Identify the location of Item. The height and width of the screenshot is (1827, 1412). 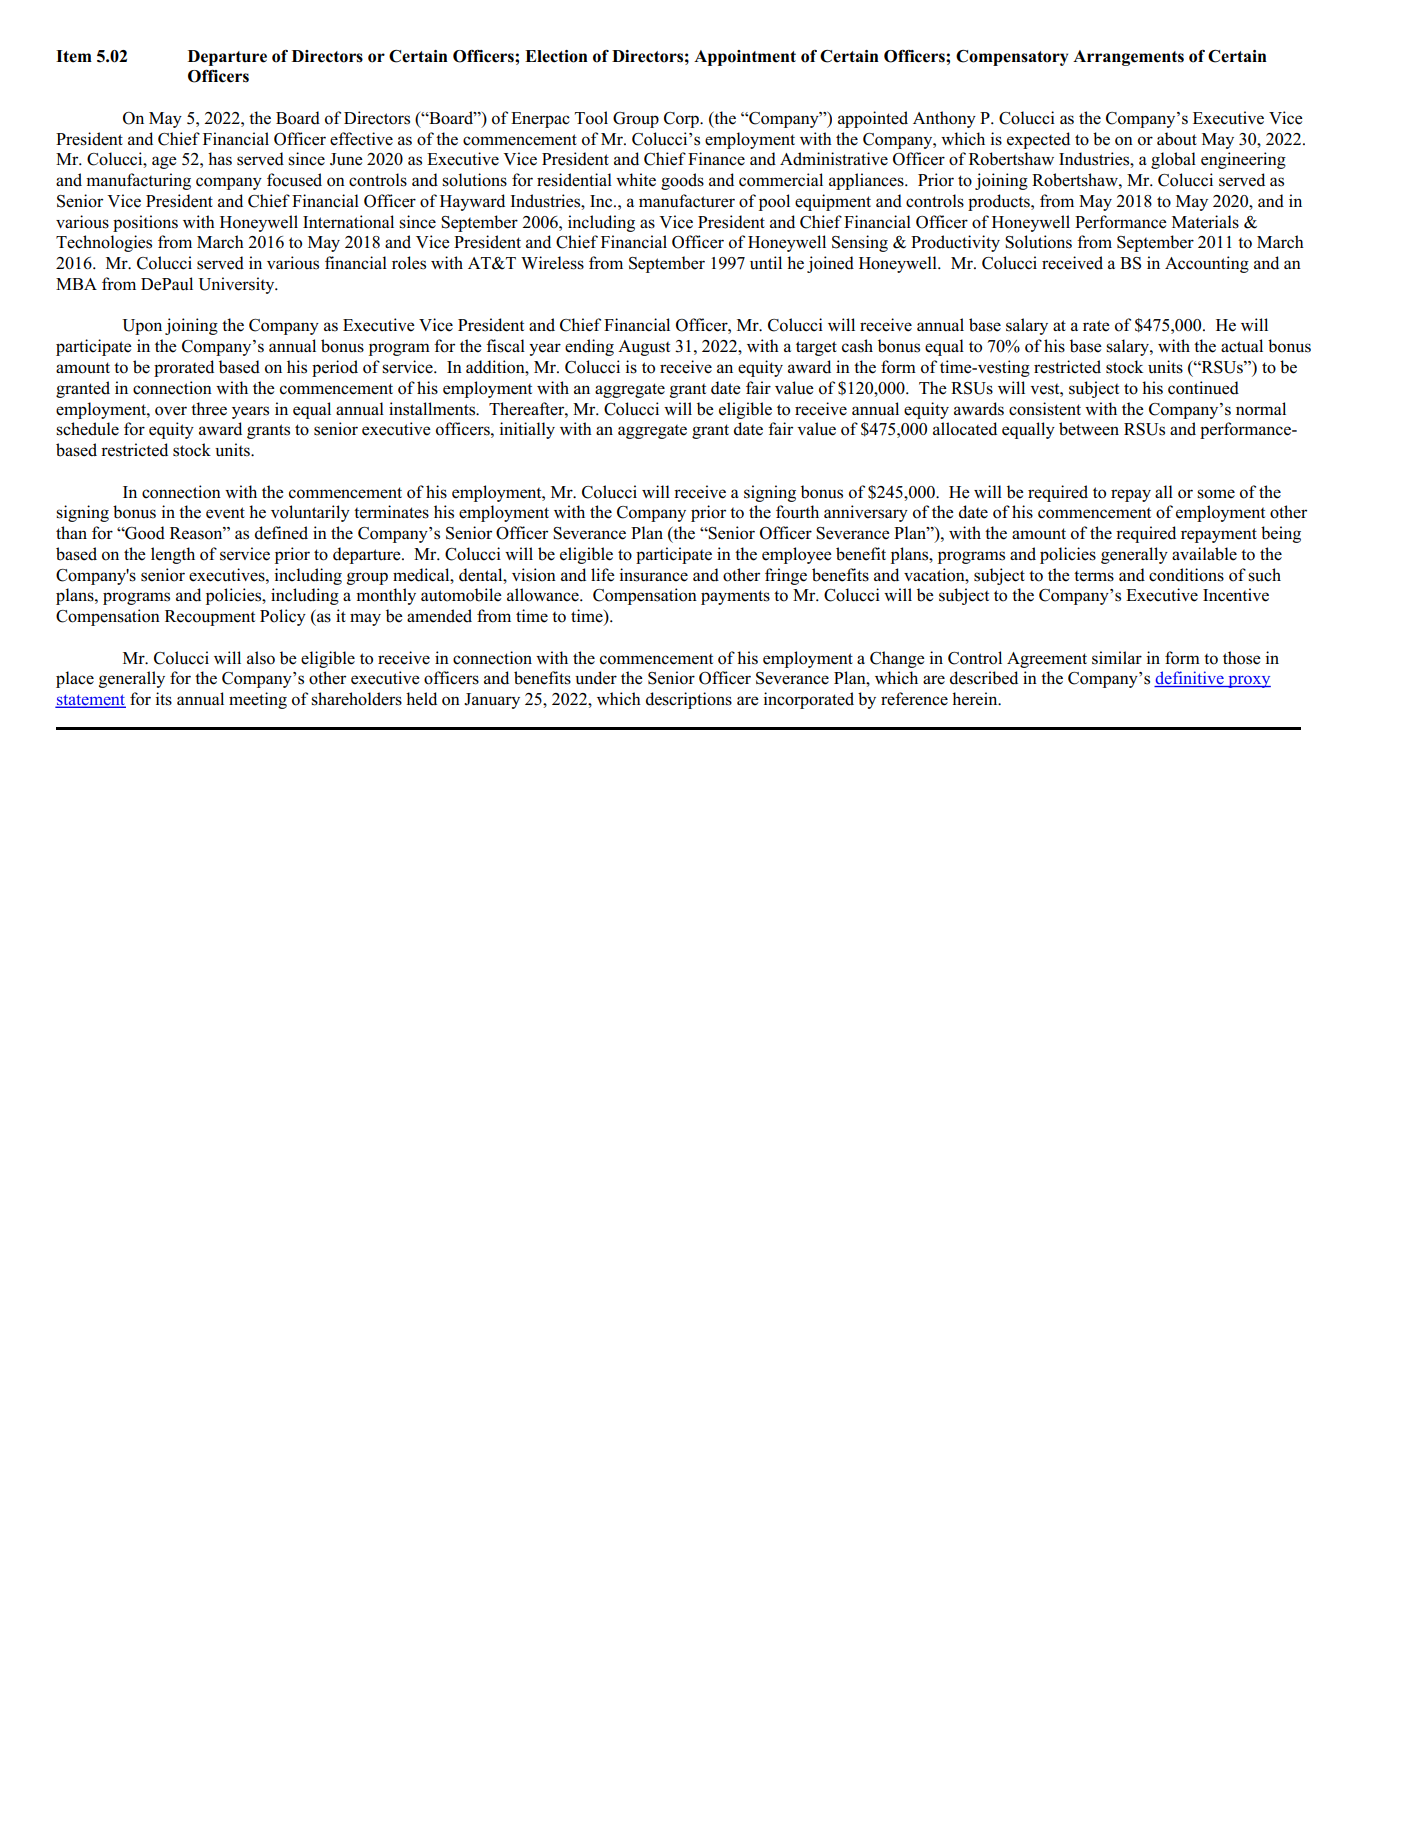
(74, 56).
